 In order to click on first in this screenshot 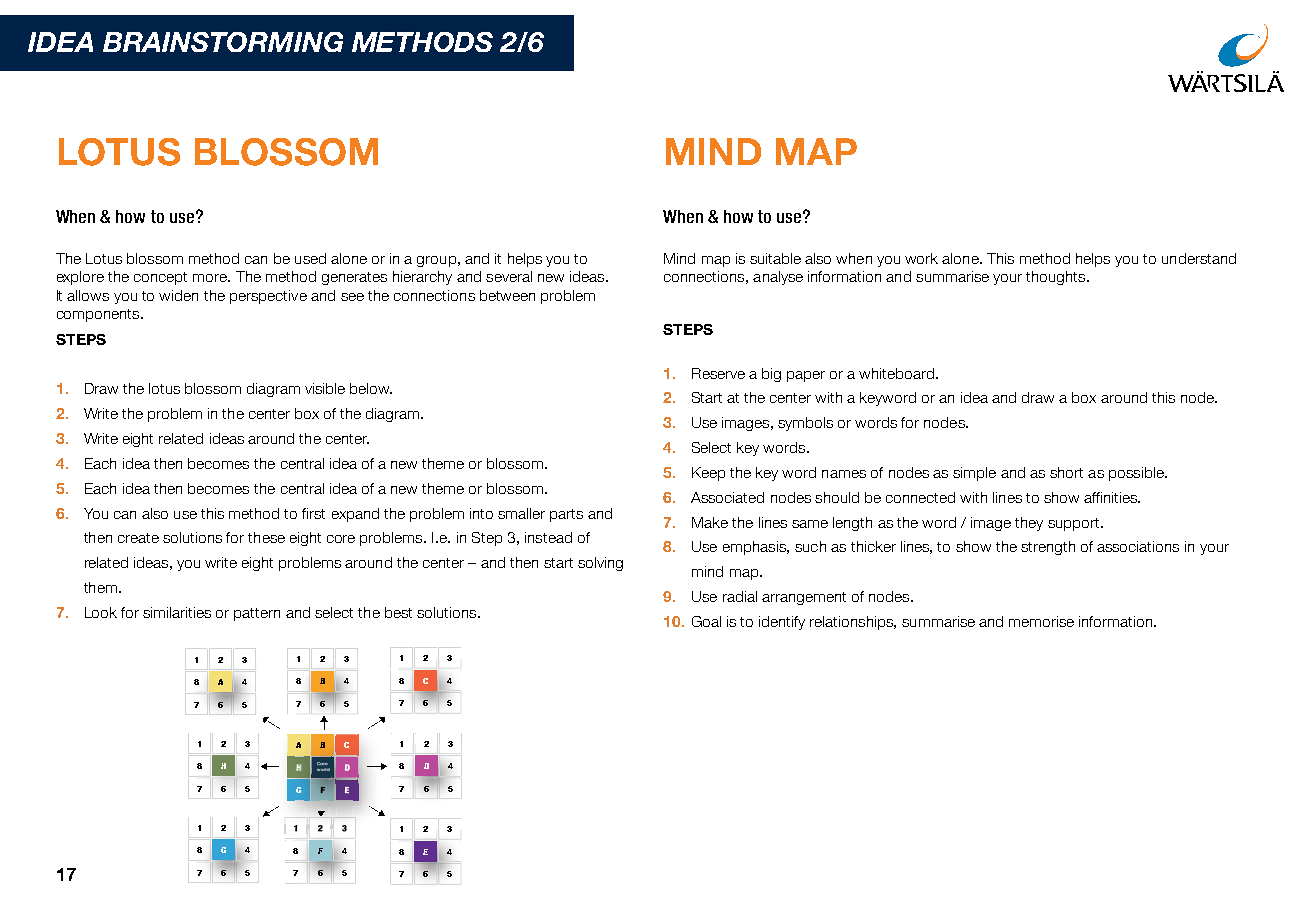, I will do `click(313, 513)`.
